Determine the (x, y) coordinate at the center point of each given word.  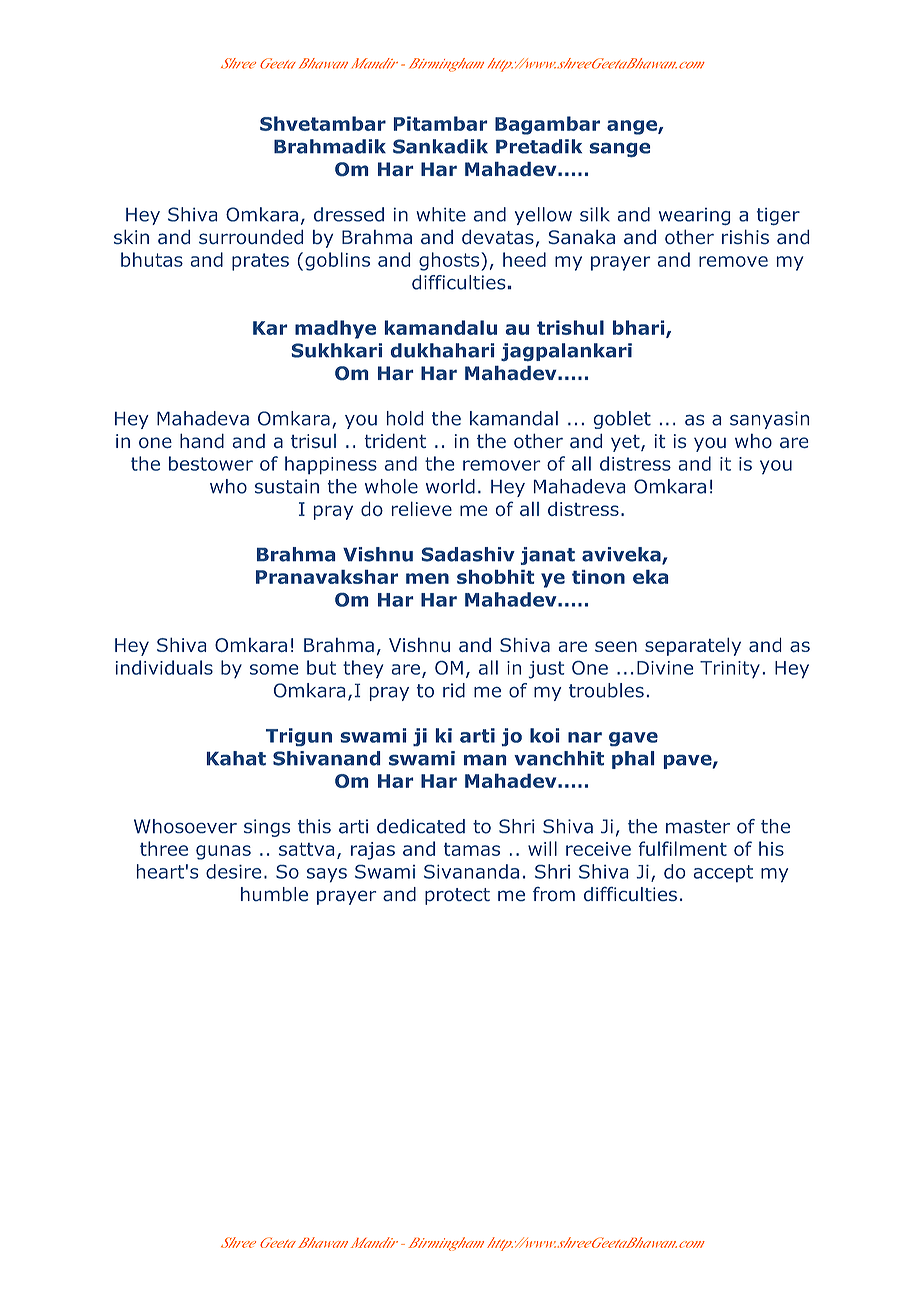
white (441, 214)
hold (405, 418)
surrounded (251, 236)
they (363, 669)
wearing (694, 216)
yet (626, 443)
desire (234, 871)
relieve (422, 508)
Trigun (299, 737)
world (450, 486)
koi (545, 735)
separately (693, 646)
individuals (164, 667)
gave (633, 739)
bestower (211, 463)
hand (202, 440)
